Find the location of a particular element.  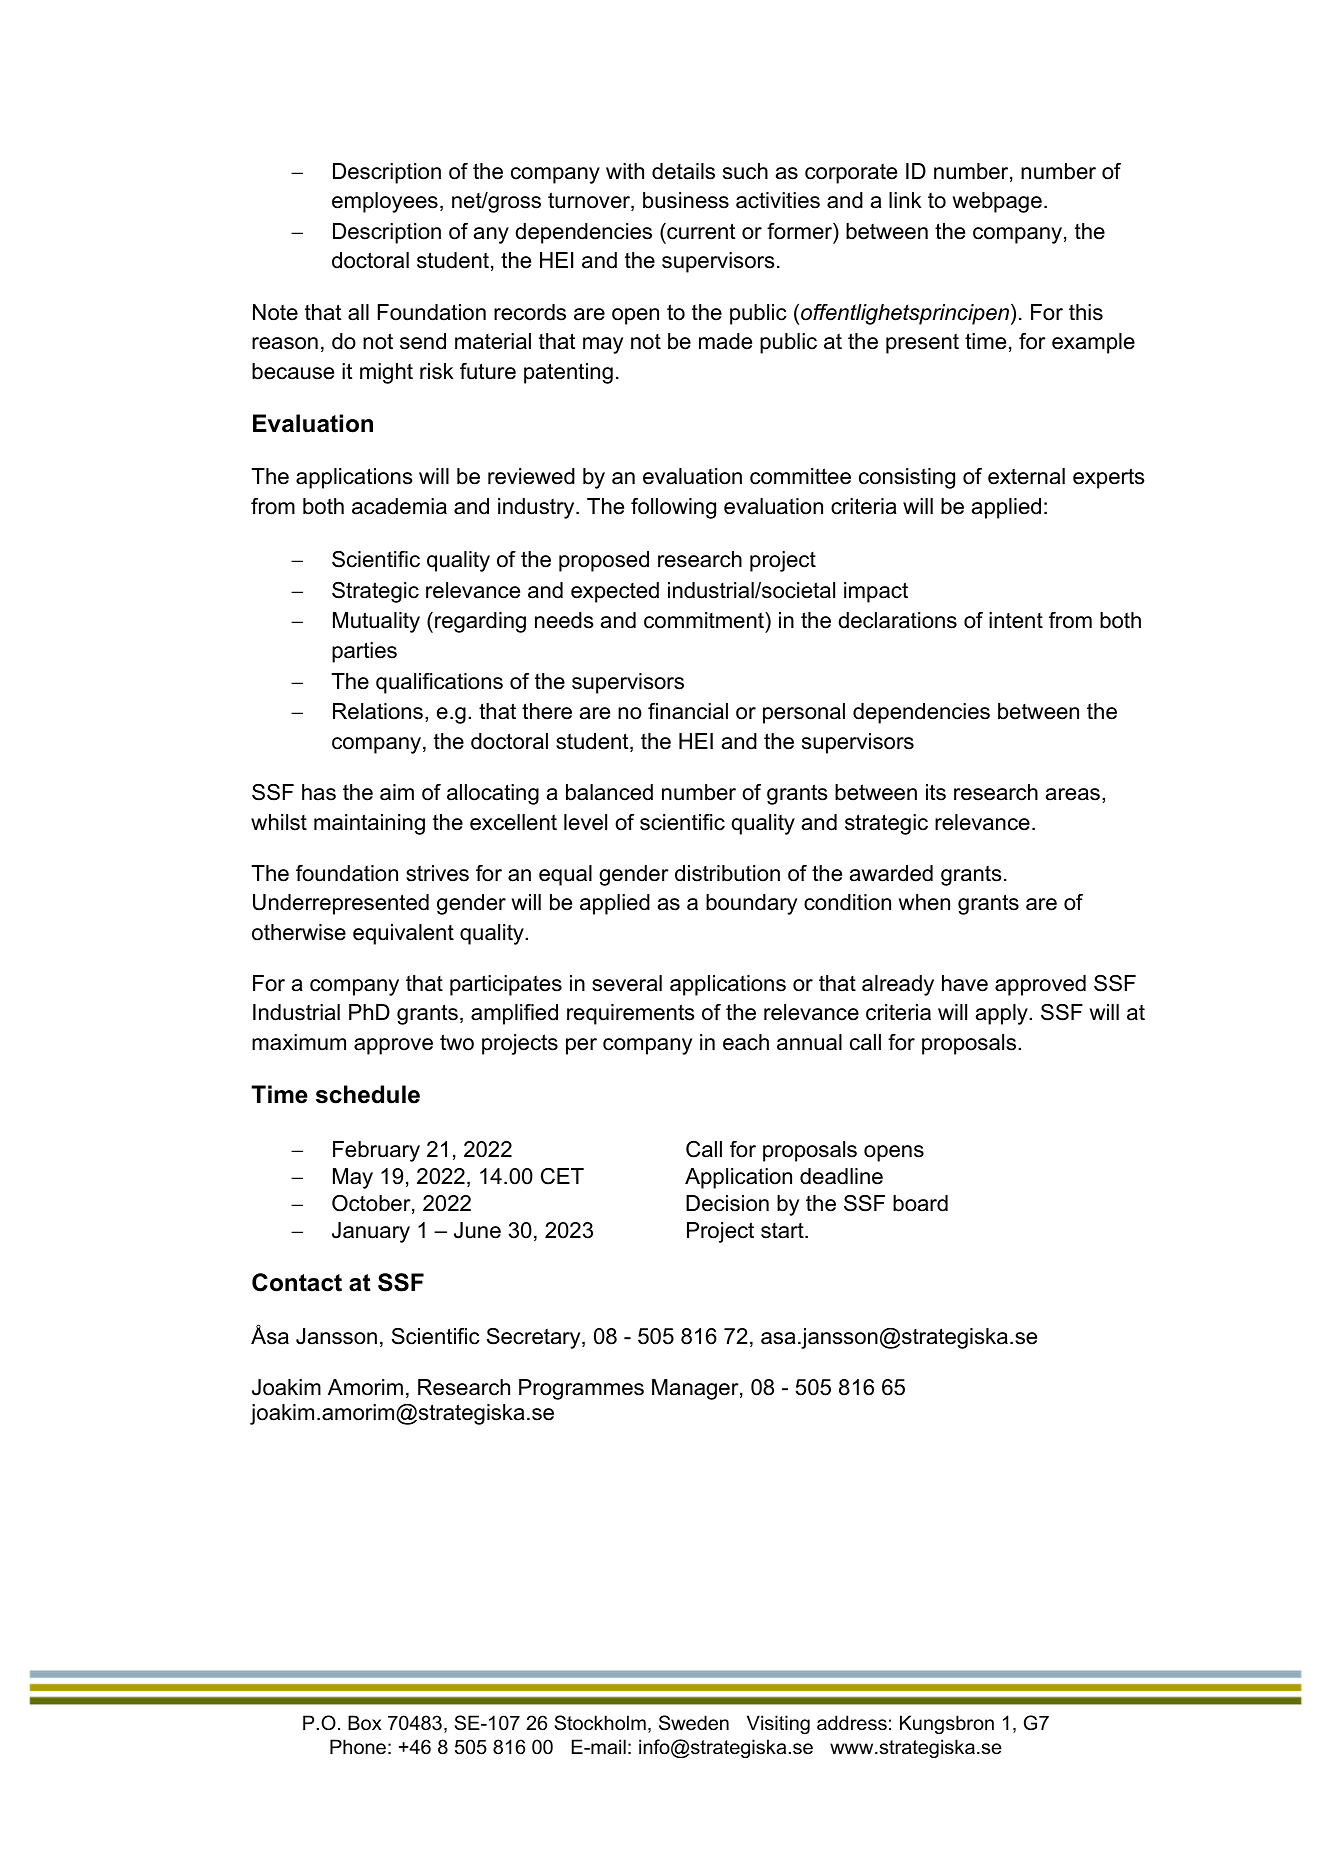

Sweden is located at coordinates (694, 1723).
